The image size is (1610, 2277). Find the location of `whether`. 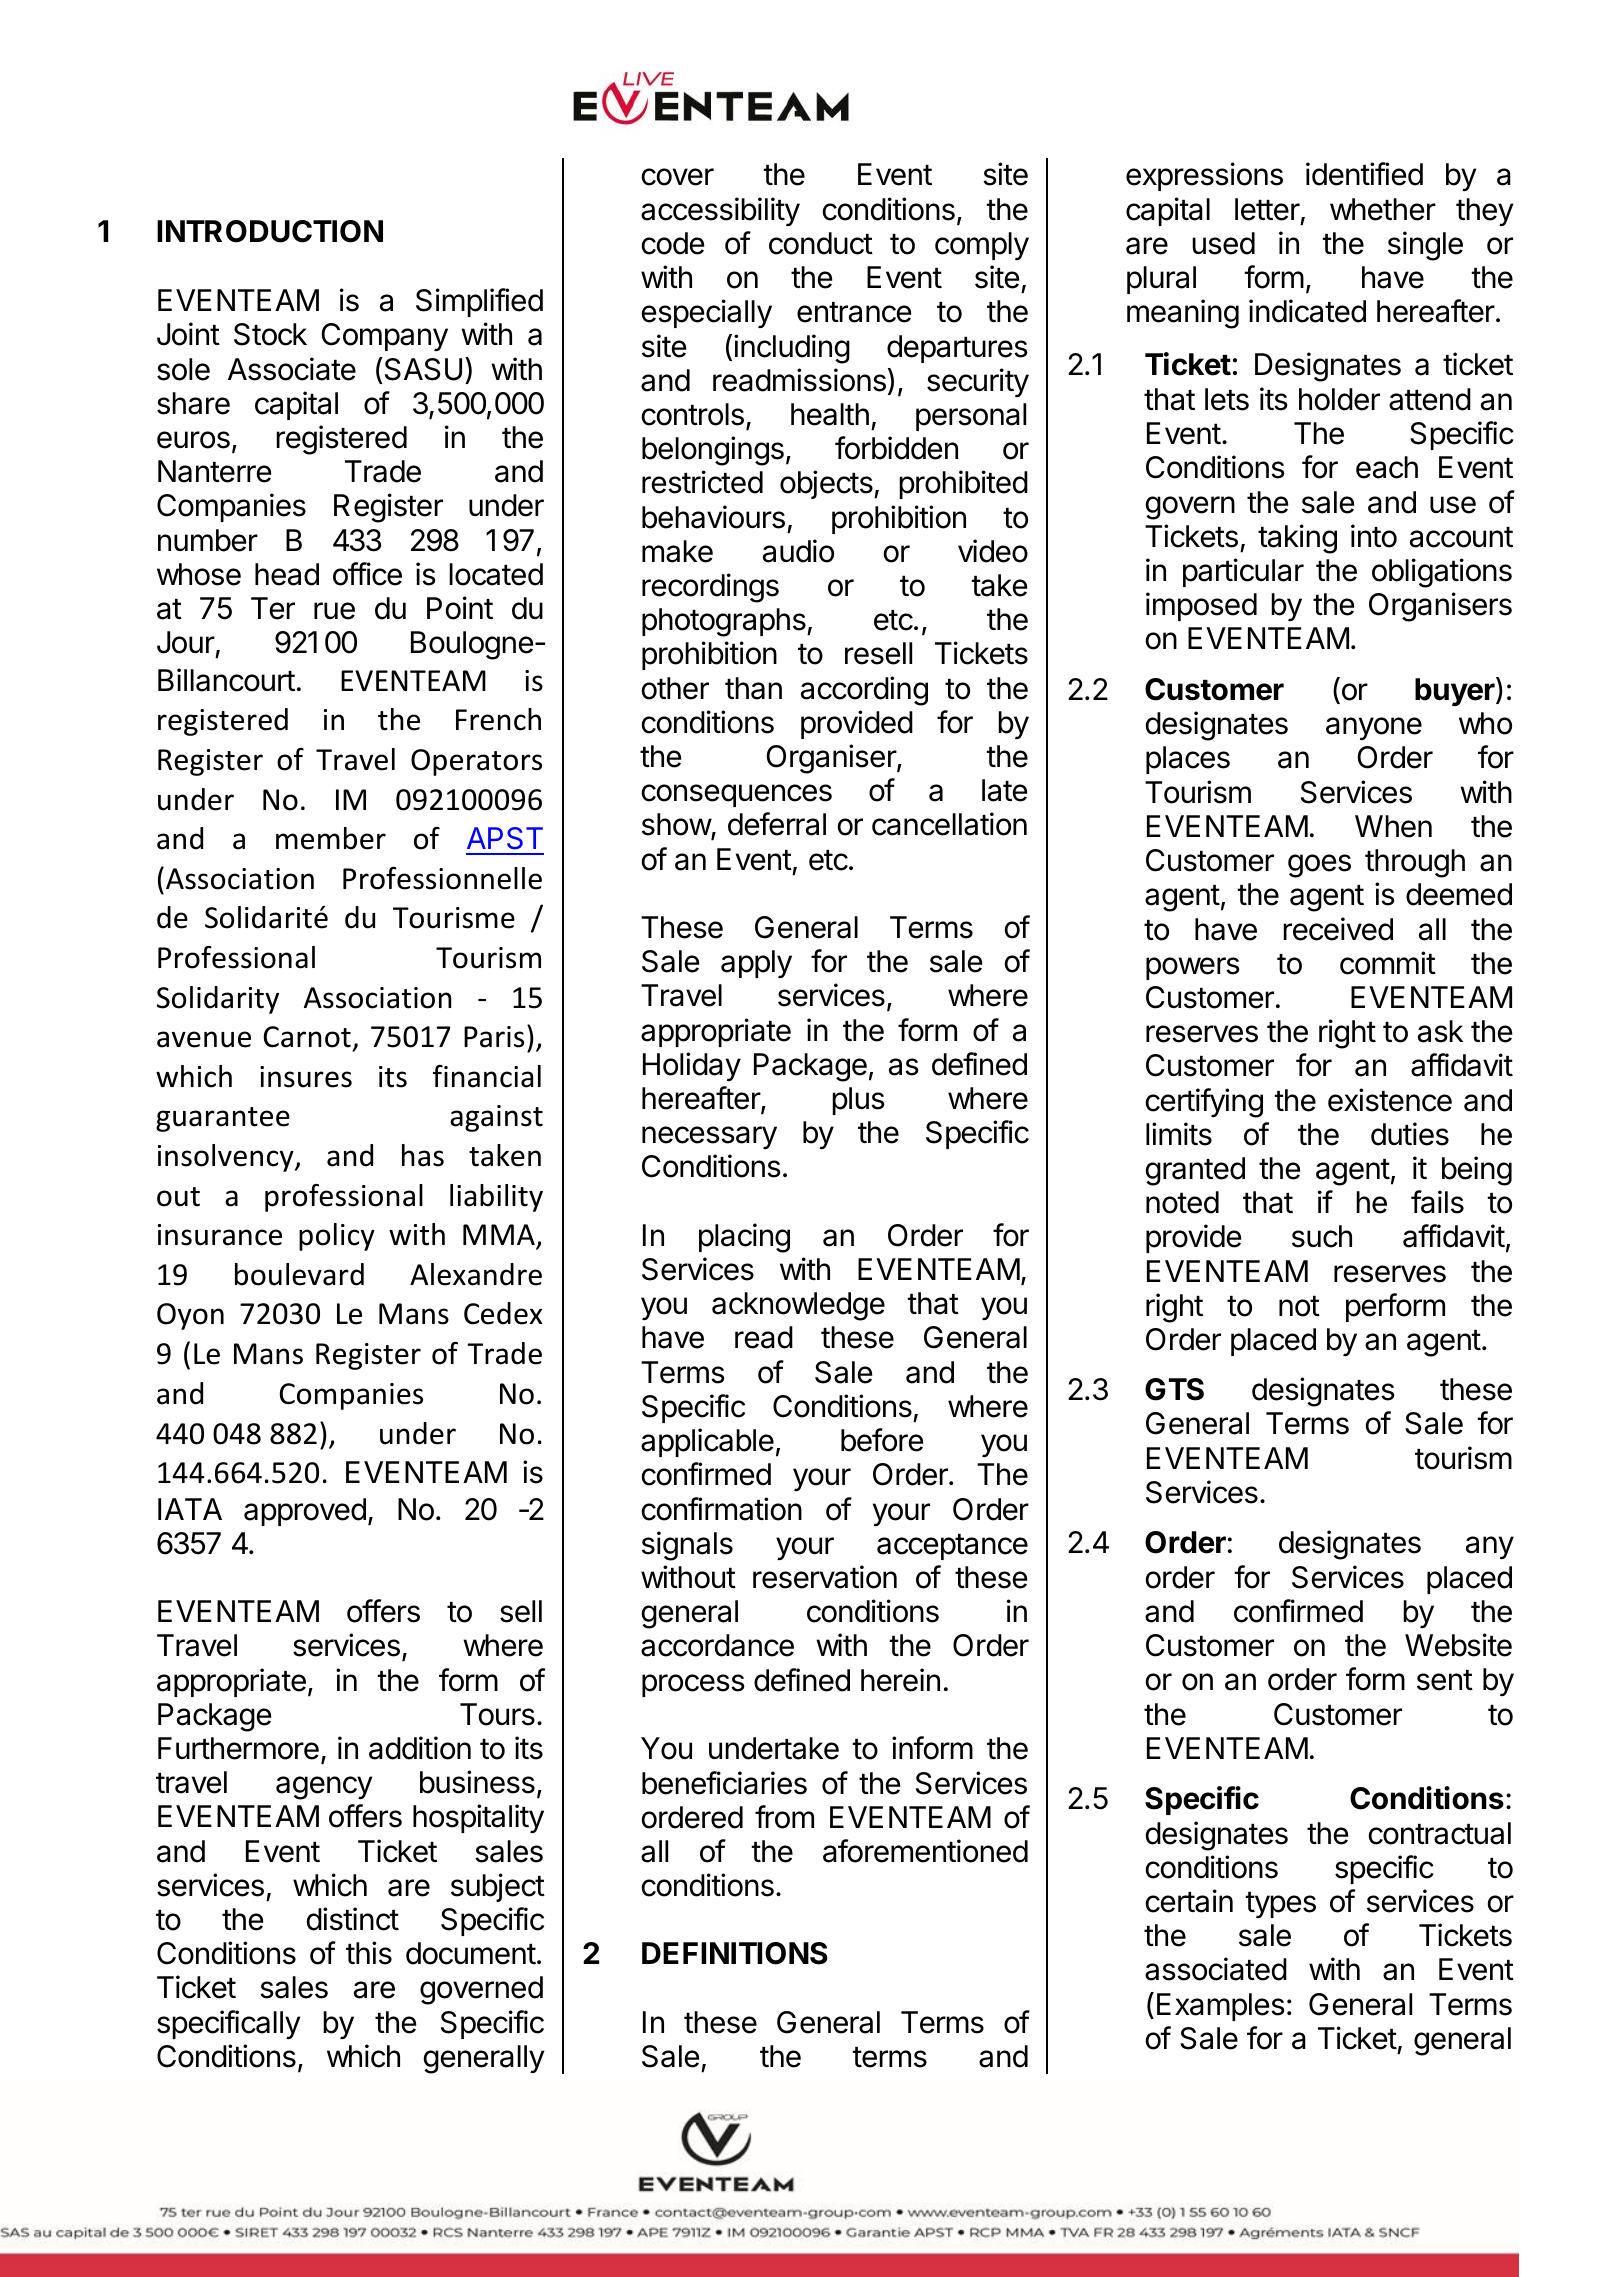

whether is located at coordinates (1383, 209).
